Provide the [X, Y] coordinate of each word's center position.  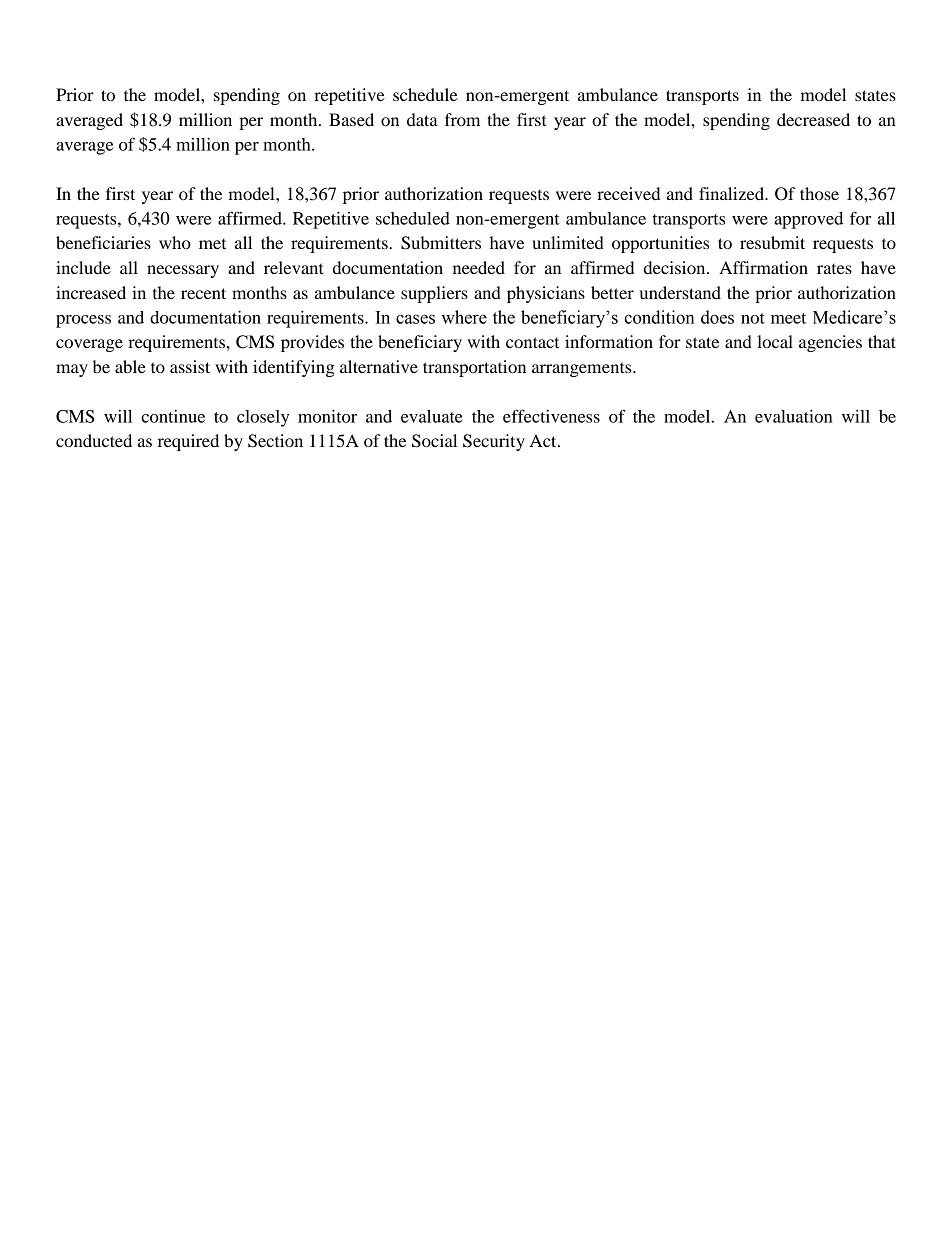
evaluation [794, 416]
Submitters [441, 243]
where [464, 317]
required [188, 442]
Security [494, 442]
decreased [813, 119]
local [775, 341]
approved [808, 220]
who [175, 242]
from [462, 119]
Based [351, 119]
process [83, 321]
